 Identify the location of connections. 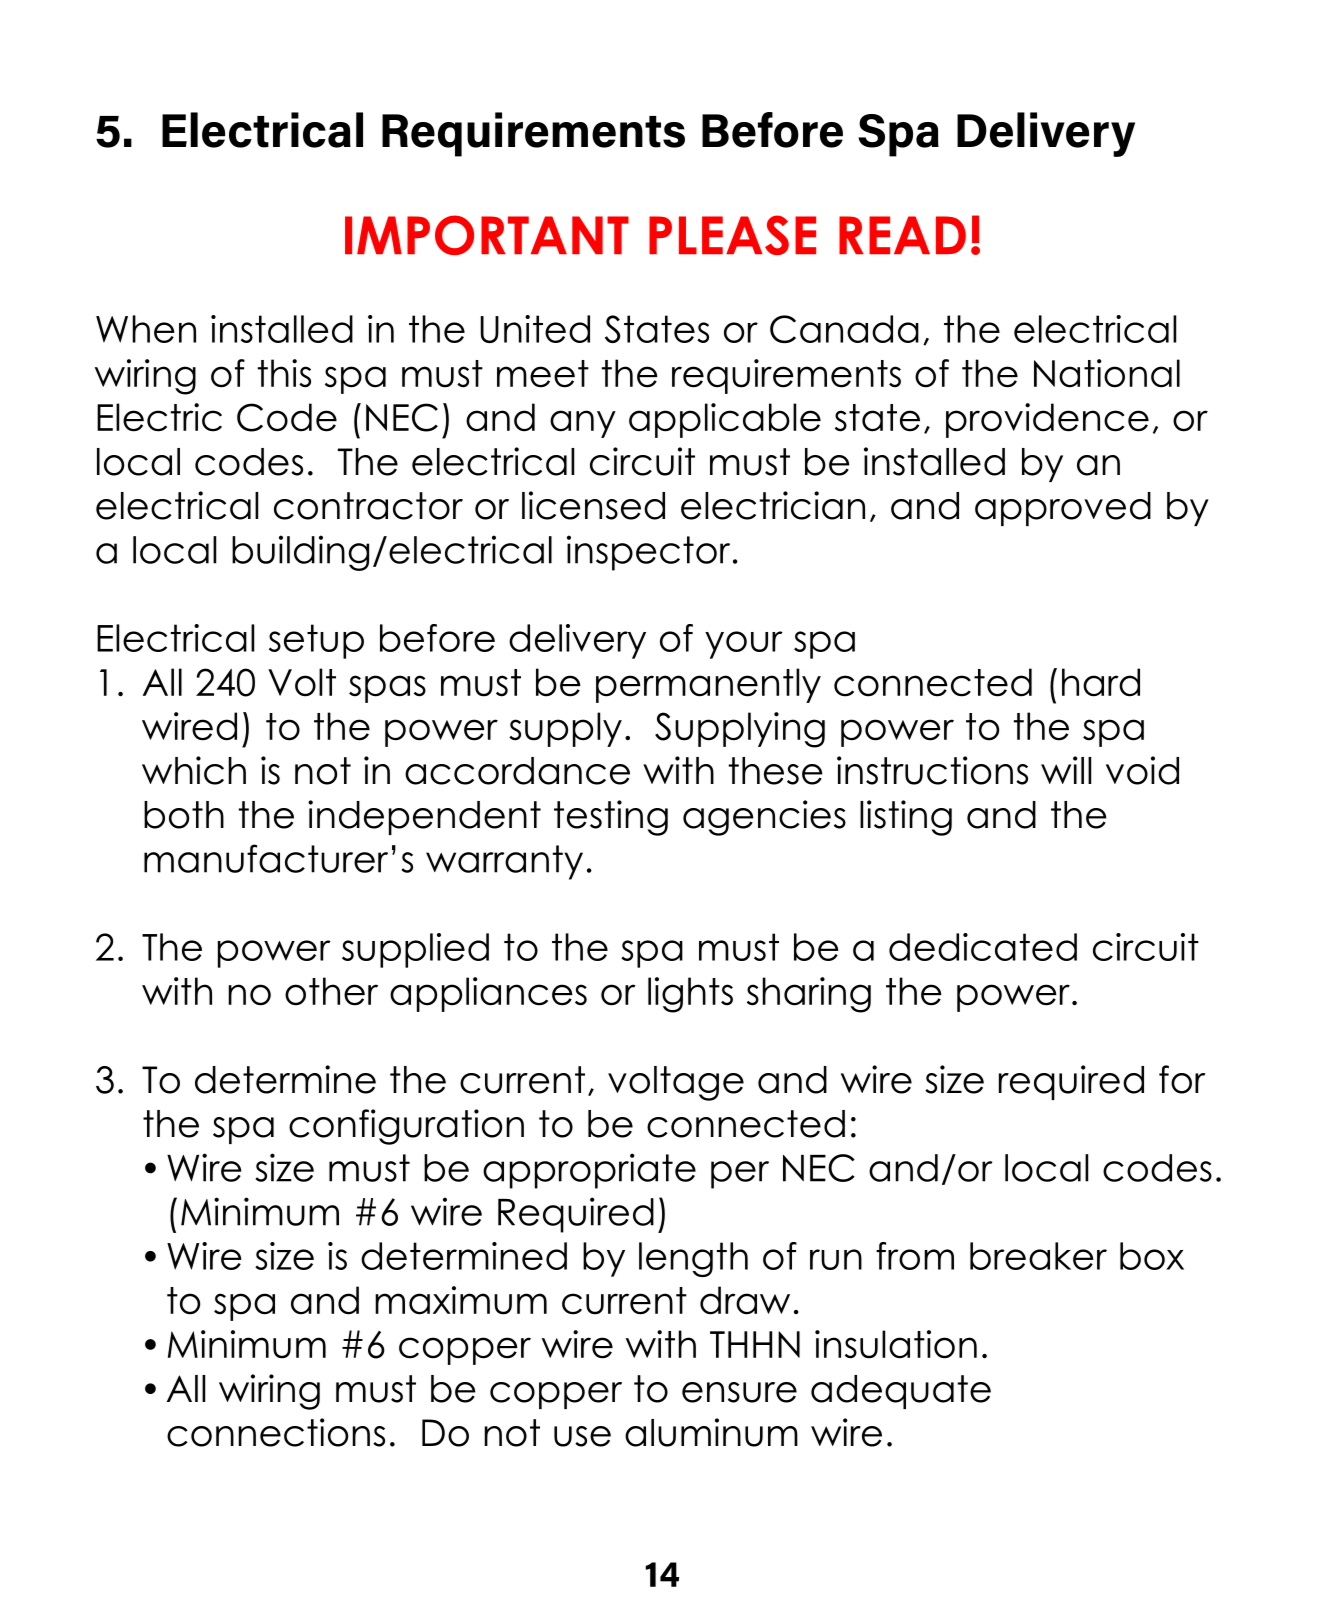
(276, 1432).
